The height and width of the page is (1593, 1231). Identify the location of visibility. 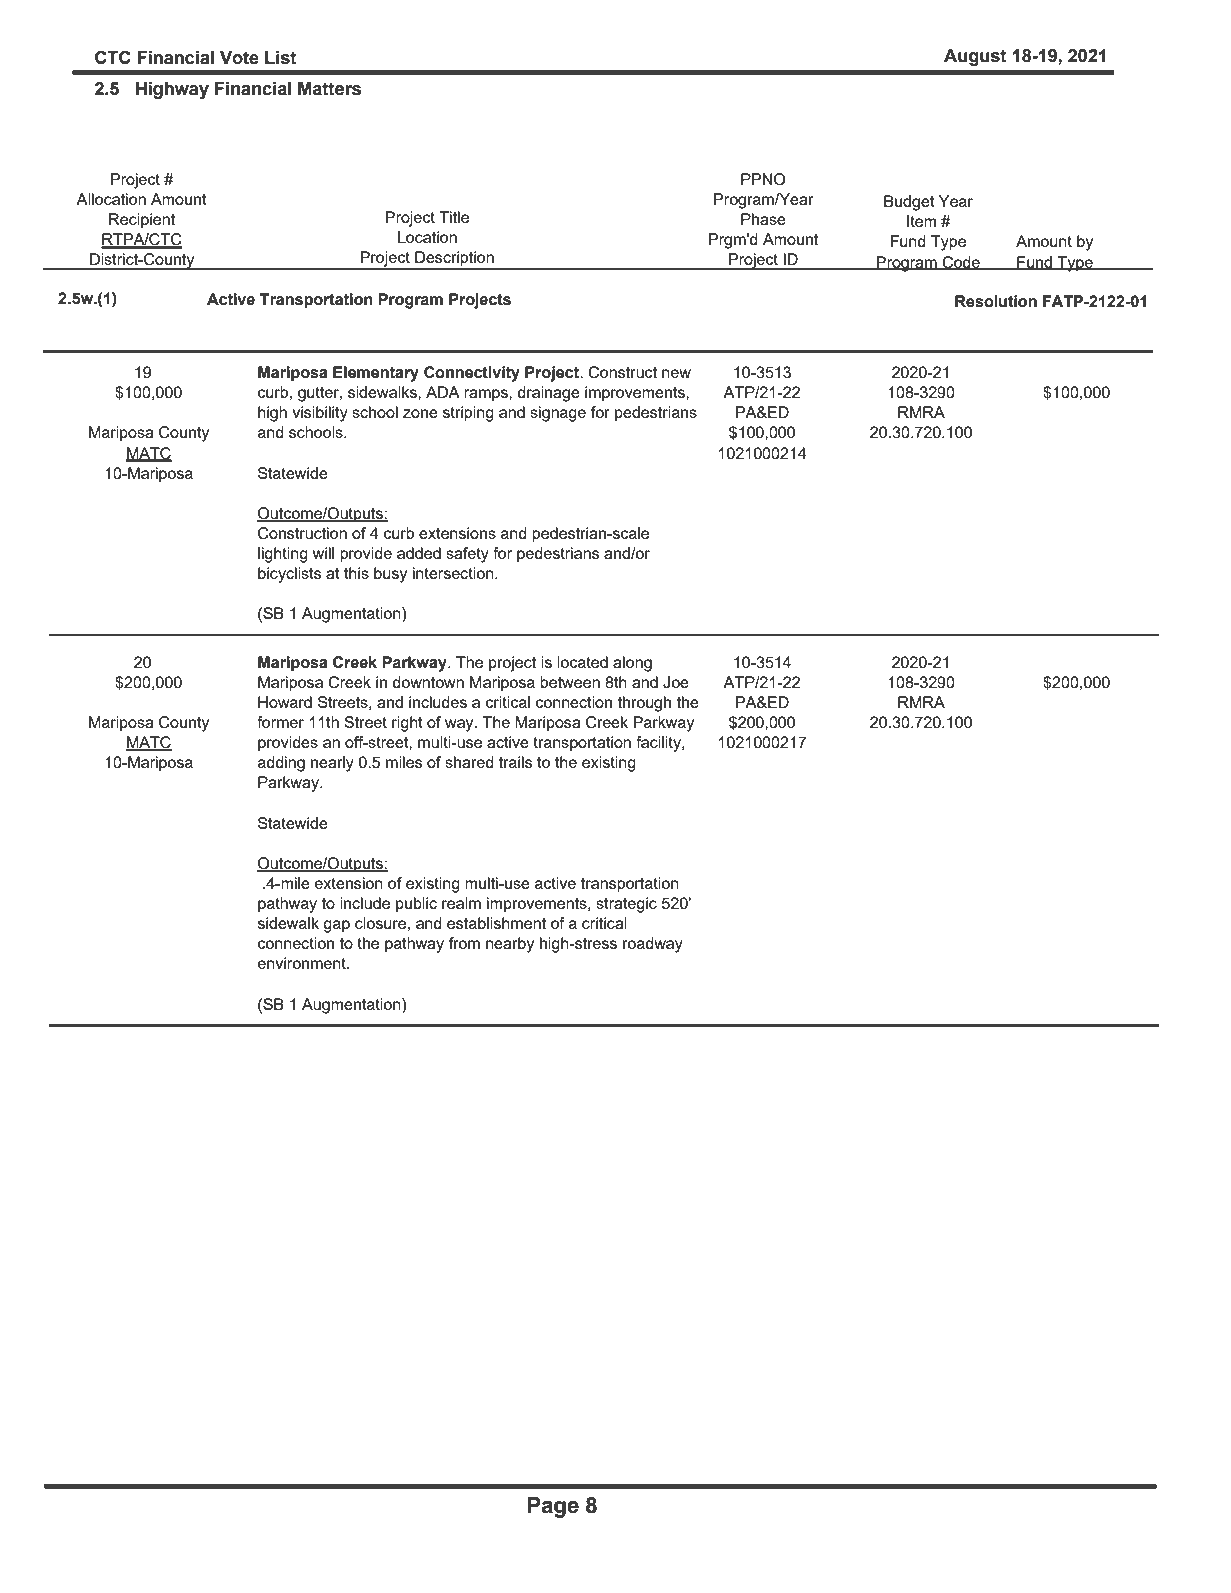
(320, 414).
